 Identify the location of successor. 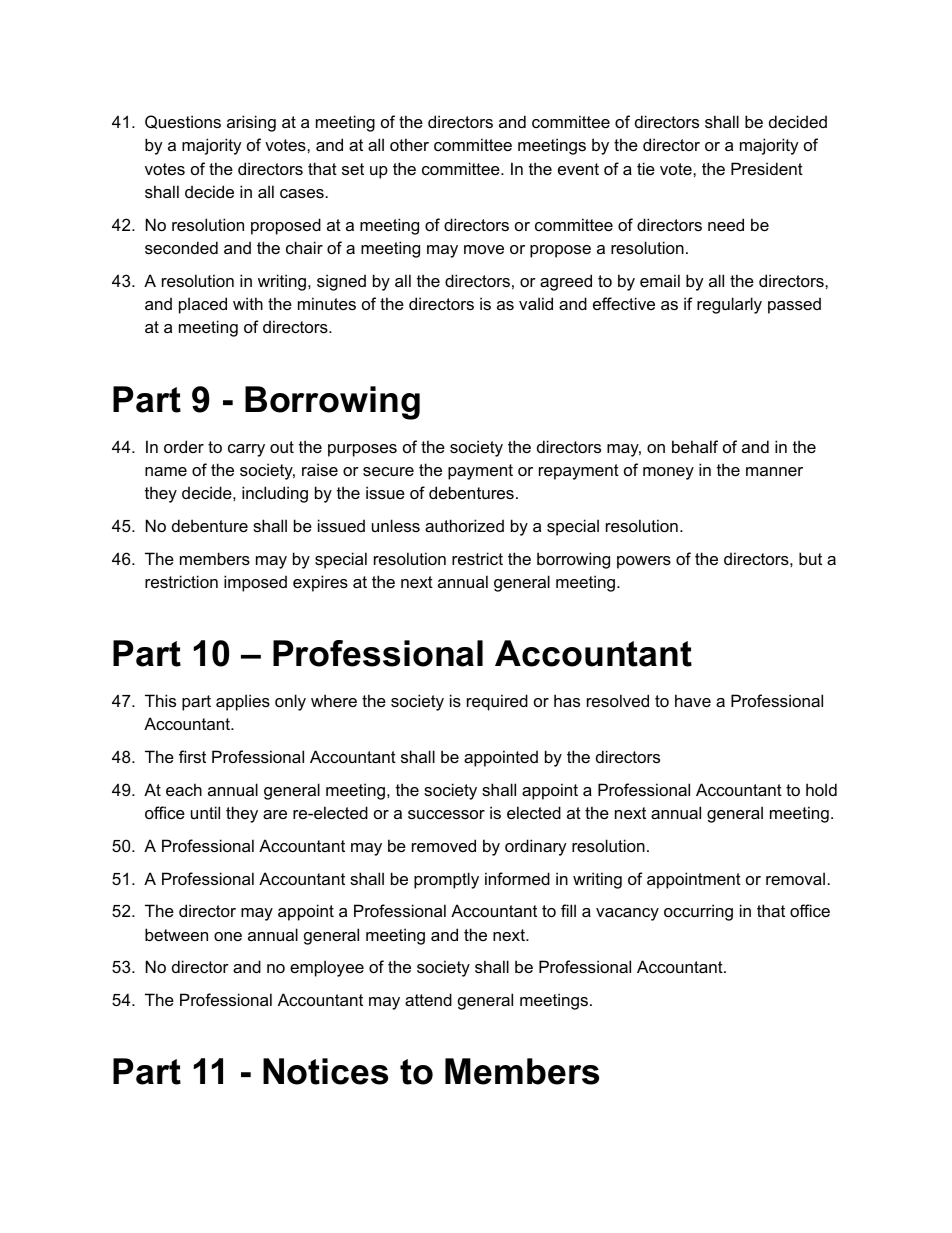
(446, 814).
